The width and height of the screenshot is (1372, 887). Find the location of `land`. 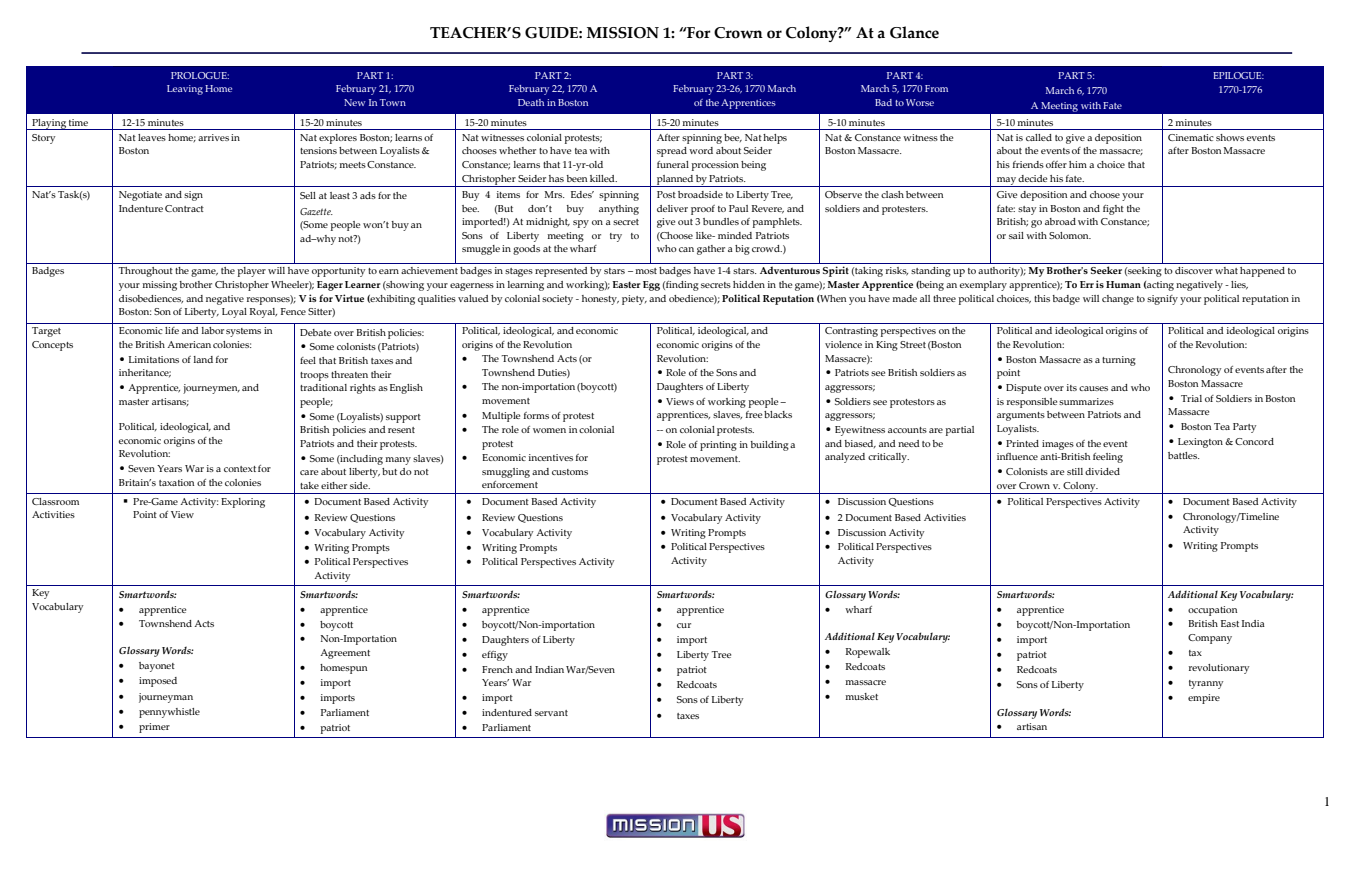

land is located at coordinates (203, 359).
